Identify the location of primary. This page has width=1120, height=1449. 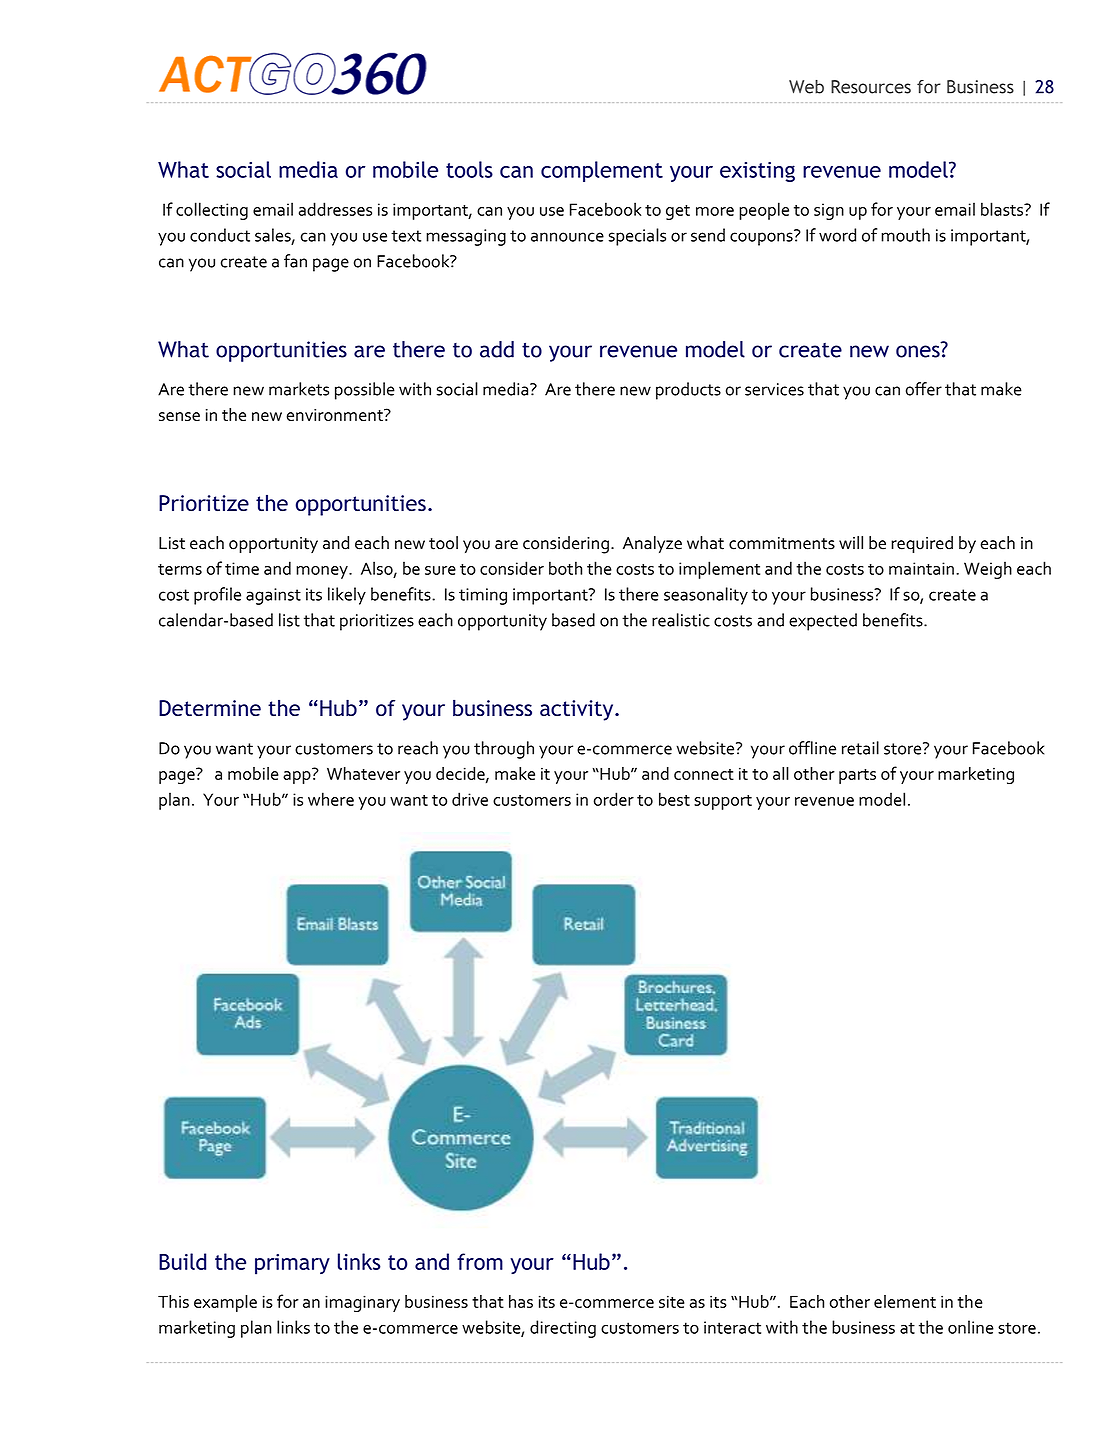
(292, 1264).
